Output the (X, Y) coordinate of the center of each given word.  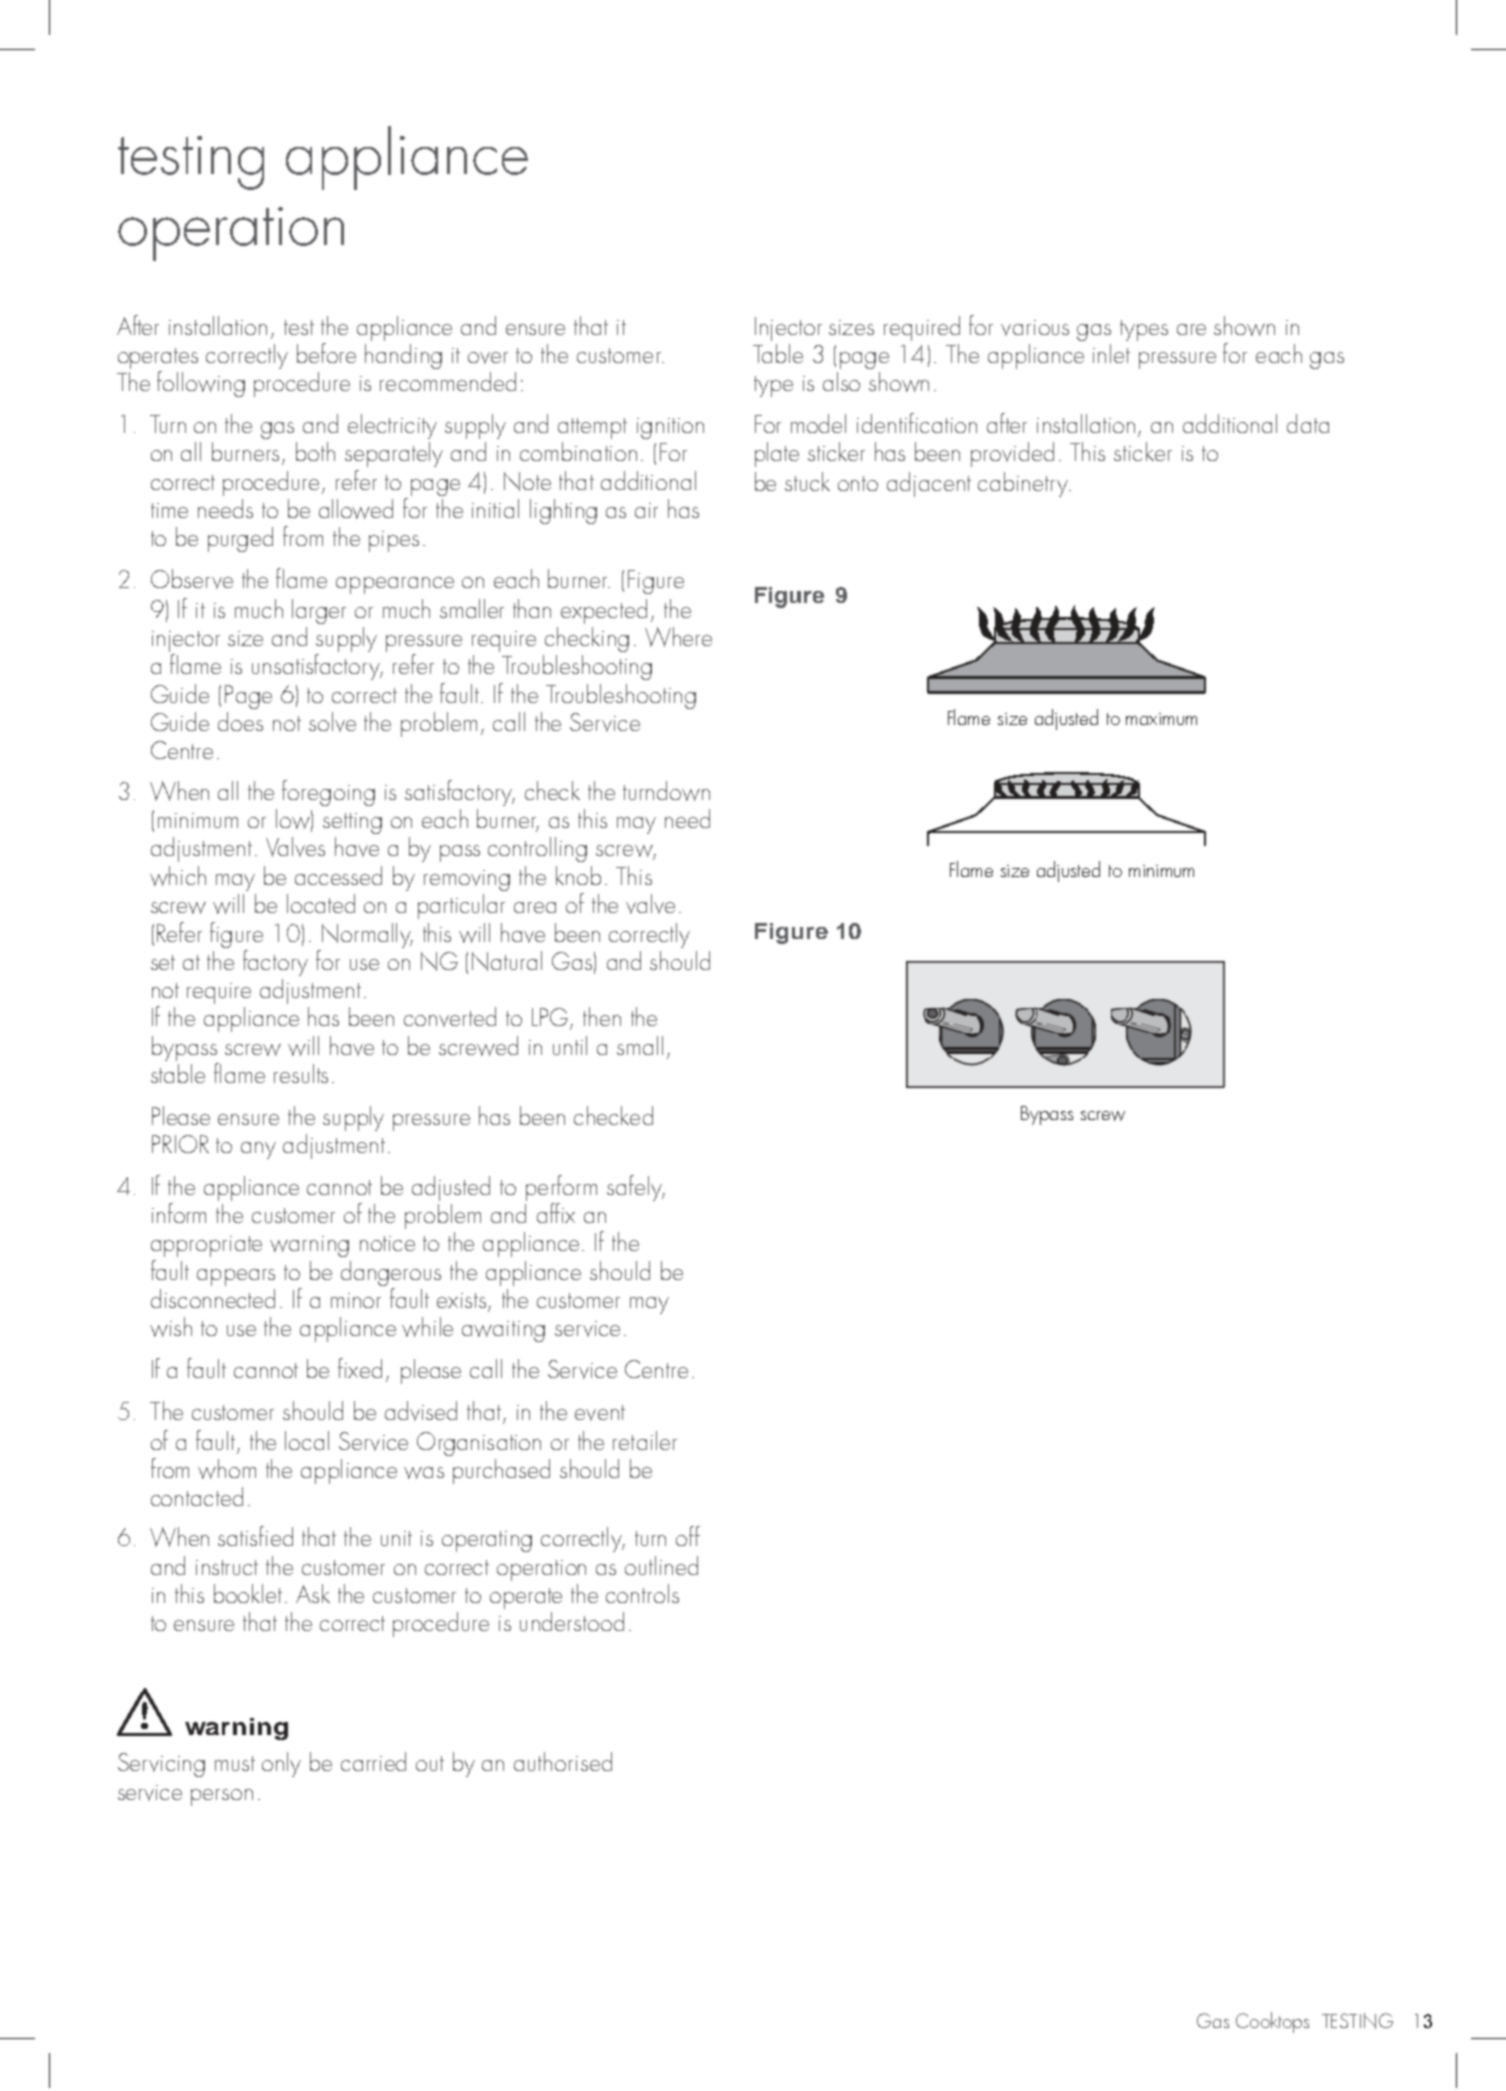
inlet (1111, 353)
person (222, 1797)
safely (635, 1188)
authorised (563, 1761)
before (326, 353)
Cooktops (1272, 2022)
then (602, 1016)
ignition (670, 428)
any (258, 1150)
